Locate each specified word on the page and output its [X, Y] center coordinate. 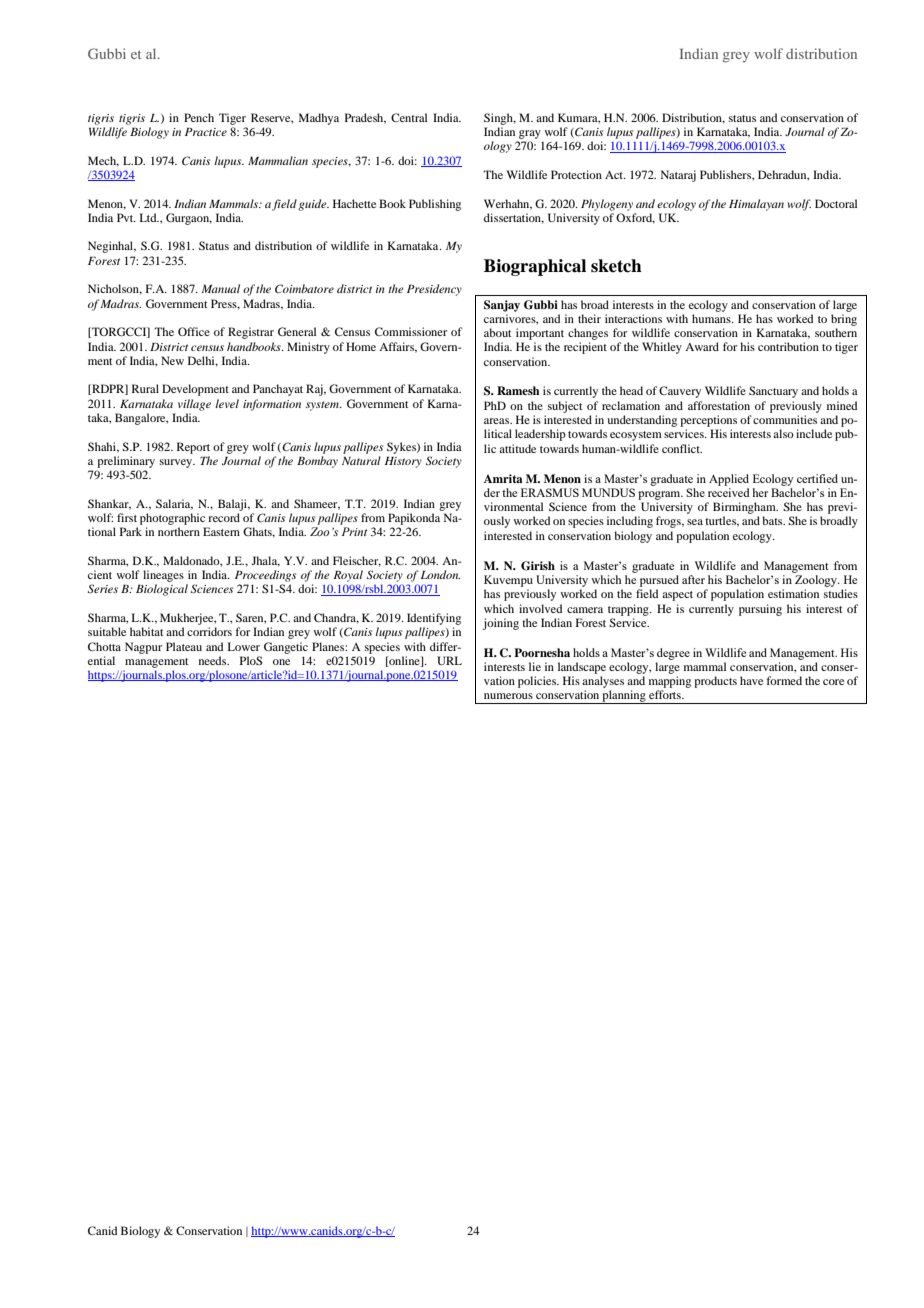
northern [179, 531]
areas [498, 421]
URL [449, 660]
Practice [206, 132]
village [194, 405]
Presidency [434, 290]
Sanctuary [773, 392]
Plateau [184, 646]
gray [530, 134]
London [440, 574]
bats [773, 520]
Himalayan [756, 205]
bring [844, 320]
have [751, 680]
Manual [220, 288]
